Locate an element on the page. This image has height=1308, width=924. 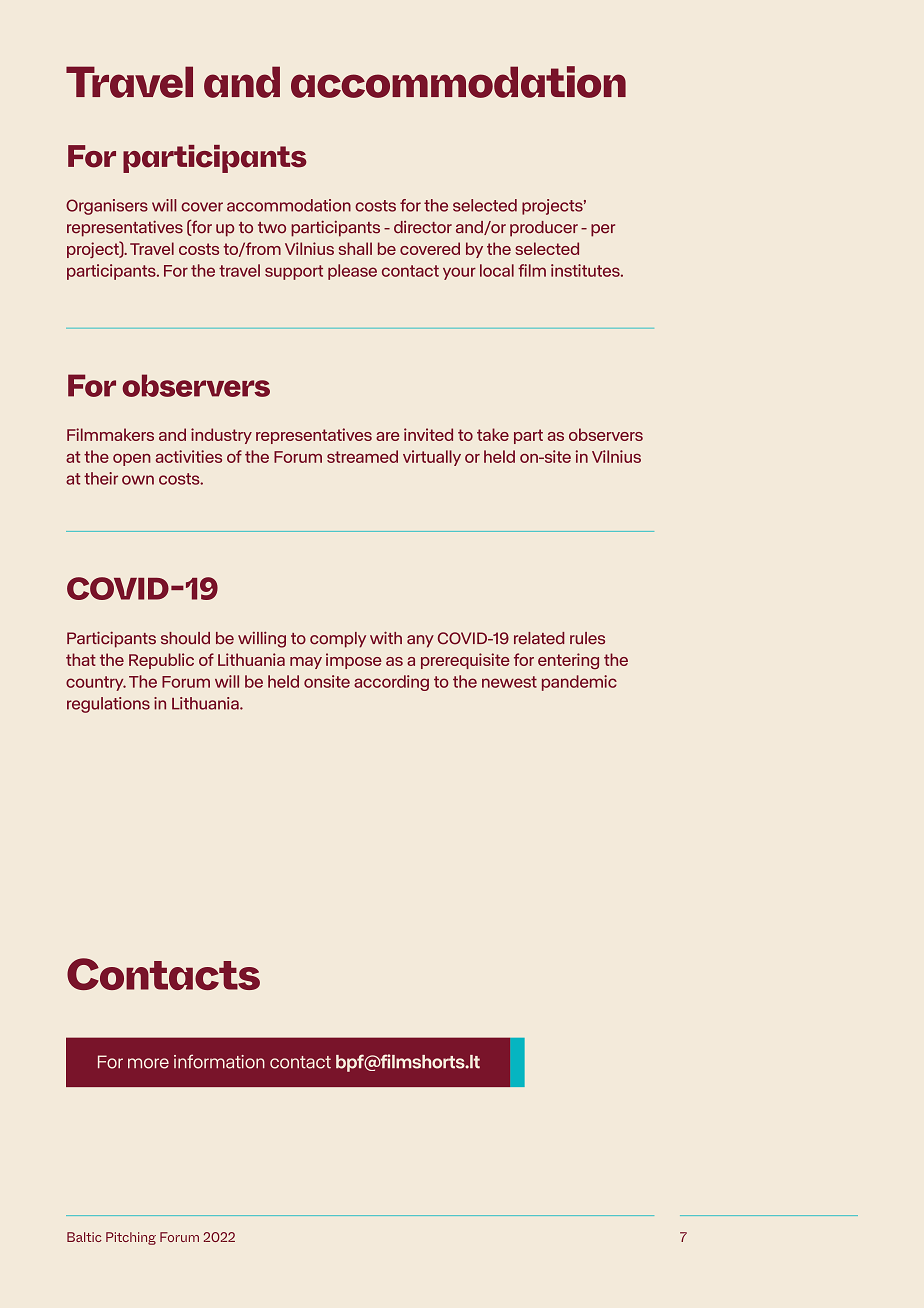
newest is located at coordinates (509, 682).
